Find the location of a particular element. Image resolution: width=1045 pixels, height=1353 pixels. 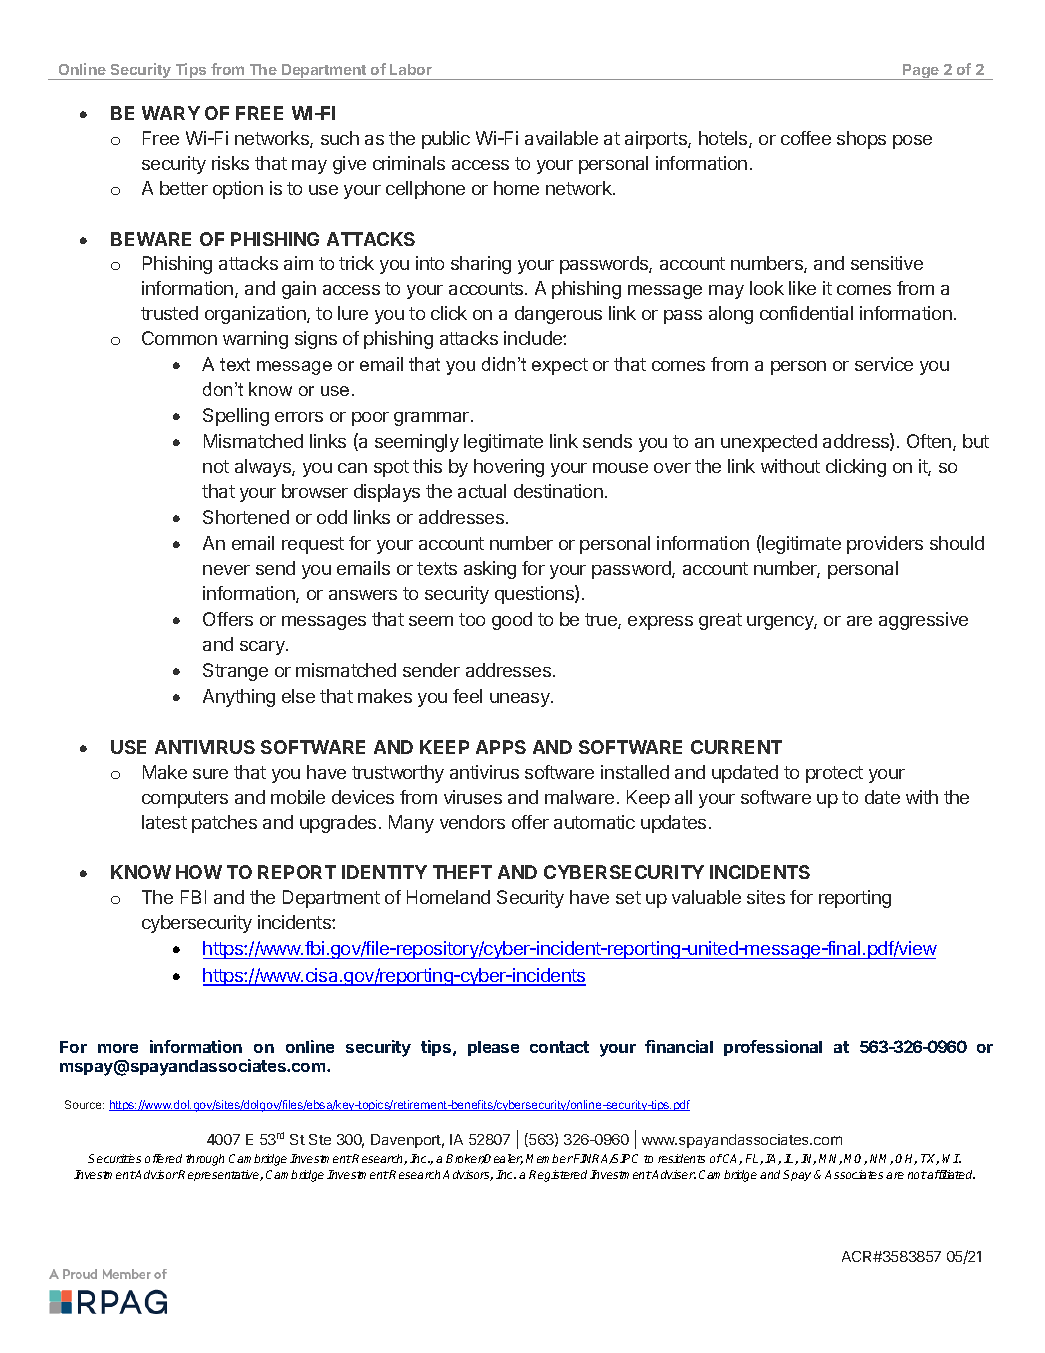

computers is located at coordinates (185, 799).
